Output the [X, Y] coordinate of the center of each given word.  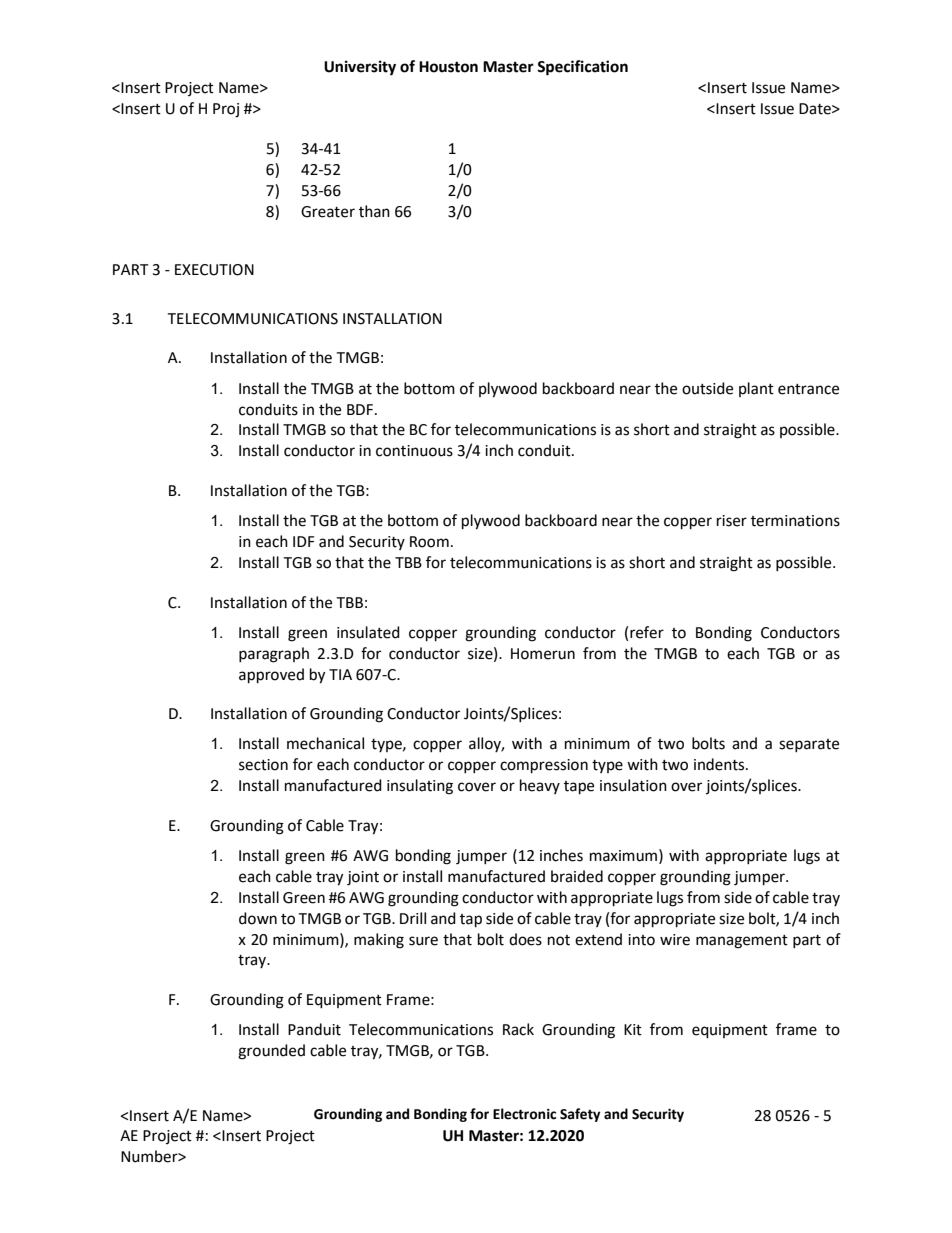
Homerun [543, 654]
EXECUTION [214, 270]
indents [720, 764]
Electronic [524, 1114]
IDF [303, 541]
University [360, 68]
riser [732, 521]
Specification [582, 68]
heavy [540, 786]
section [263, 765]
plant [756, 389]
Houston [448, 67]
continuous [414, 451]
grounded [271, 1052]
